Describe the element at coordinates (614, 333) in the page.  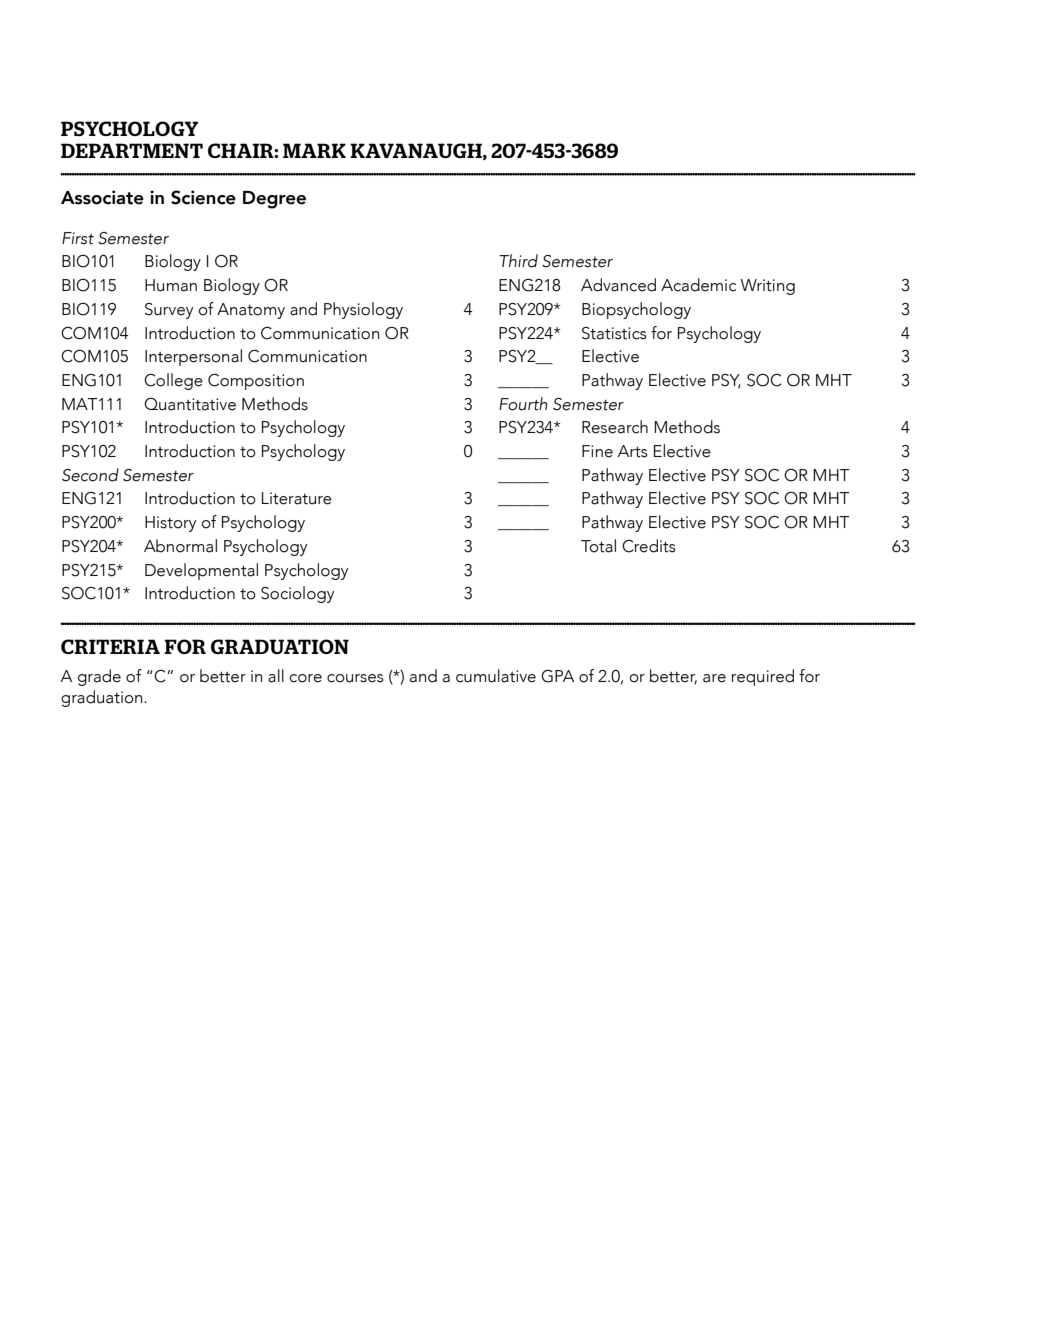
I see `Statistics` at that location.
